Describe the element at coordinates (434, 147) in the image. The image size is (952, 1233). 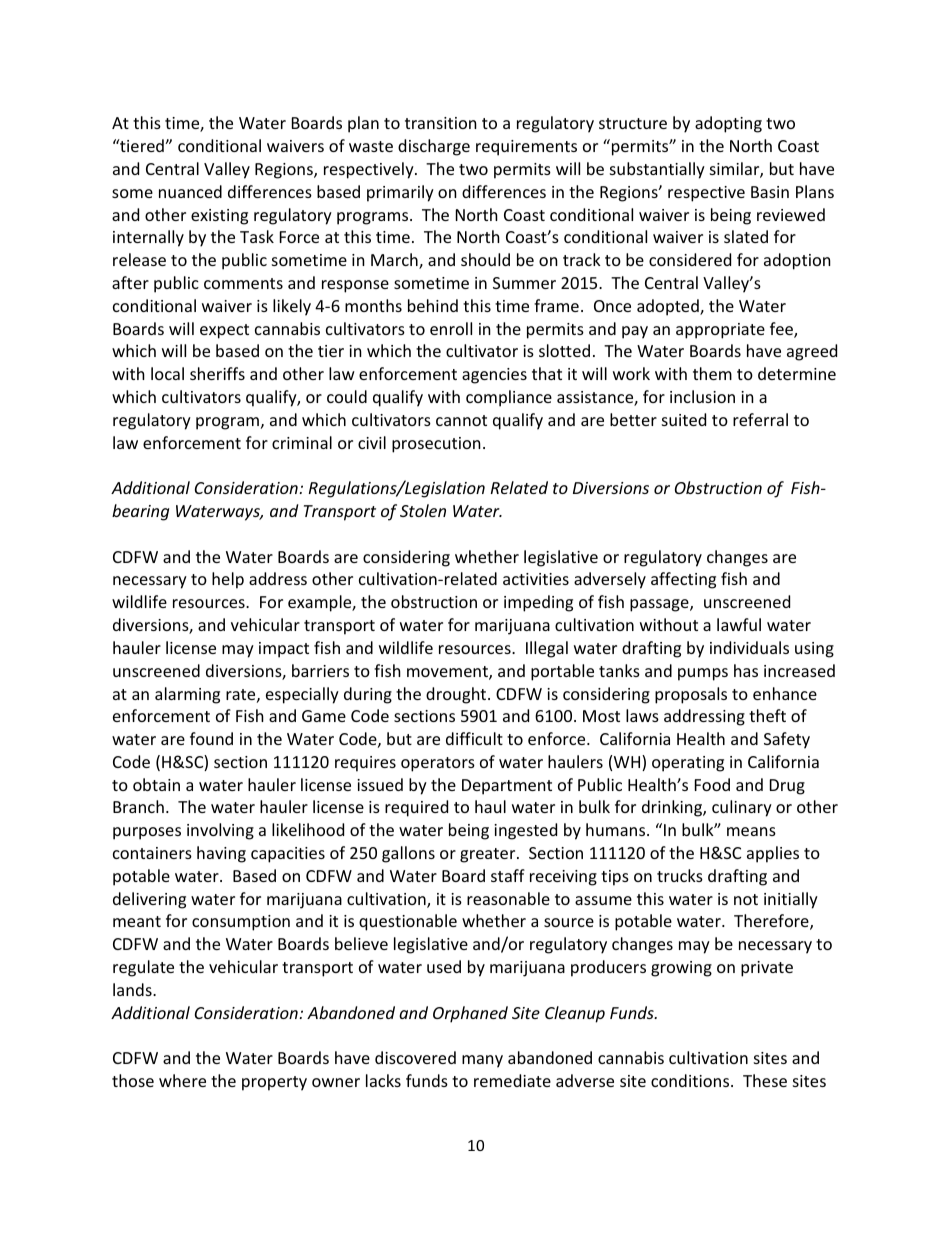
I see `discharge` at that location.
